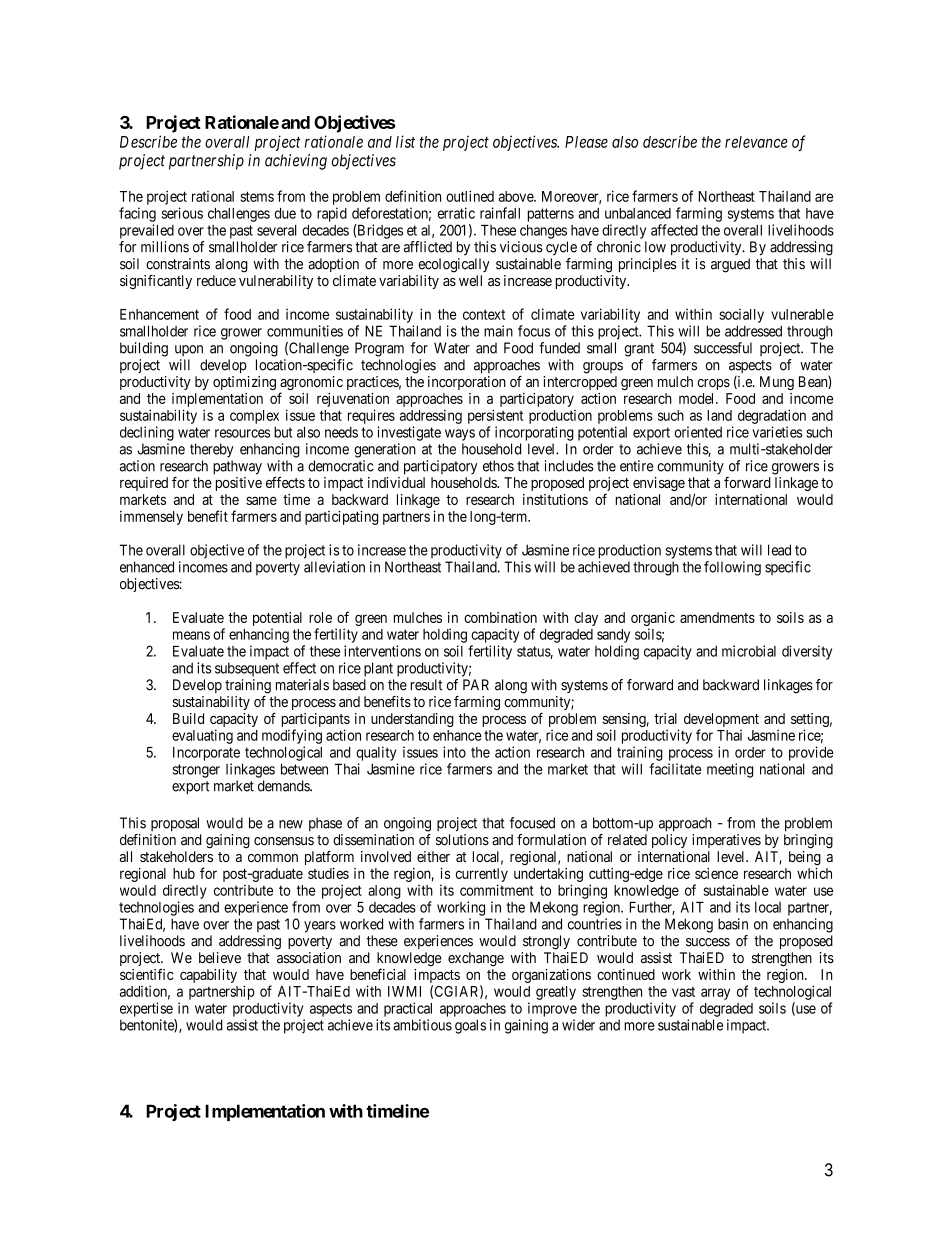 This page has height=1233, width=952. Describe the element at coordinates (756, 142) in the page. I see `relevance` at that location.
